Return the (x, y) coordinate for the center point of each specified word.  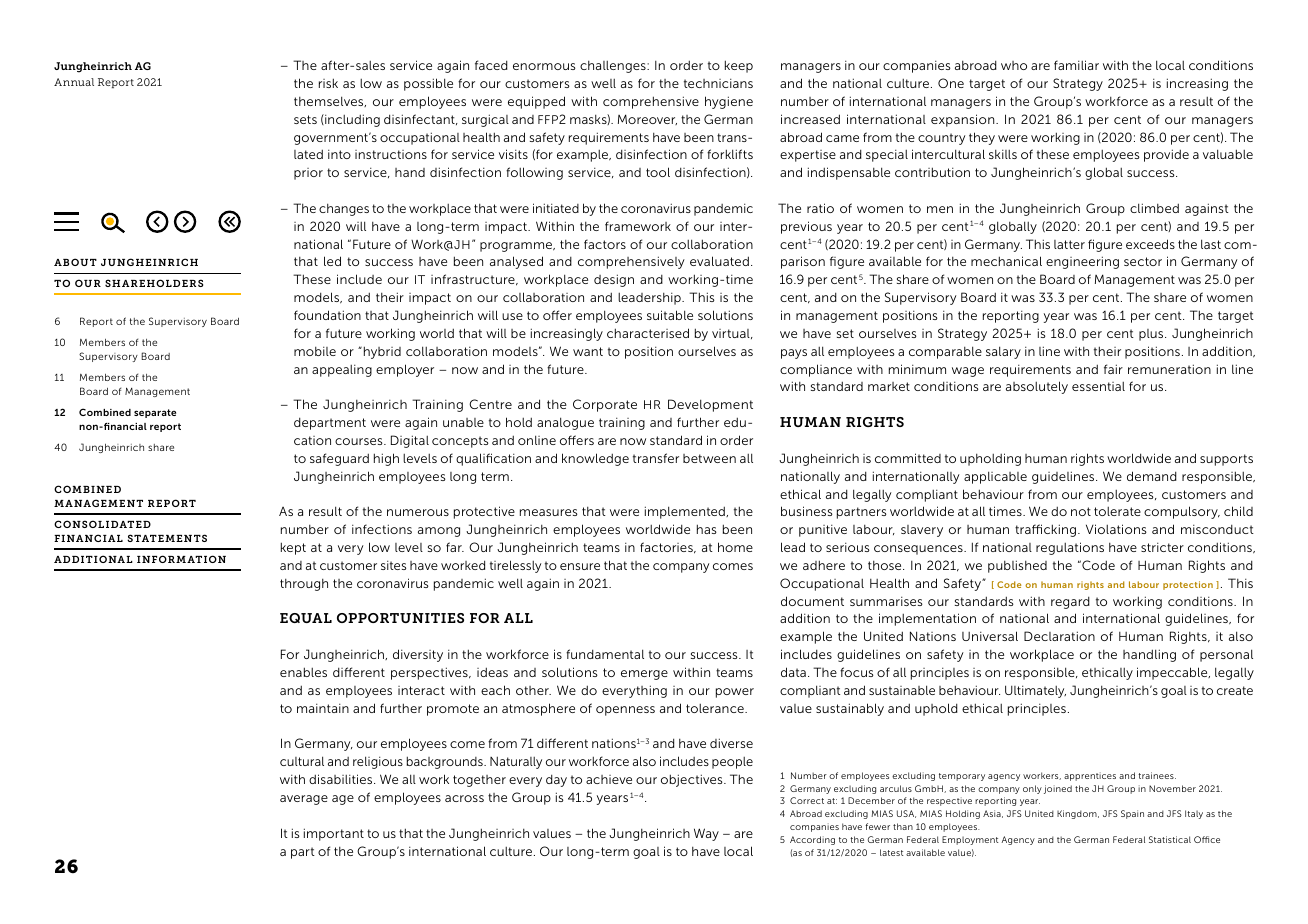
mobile (315, 351)
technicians (718, 83)
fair (1113, 369)
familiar (1076, 65)
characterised (648, 333)
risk (328, 83)
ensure (580, 566)
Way (706, 834)
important (334, 834)
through (304, 585)
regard (1070, 602)
